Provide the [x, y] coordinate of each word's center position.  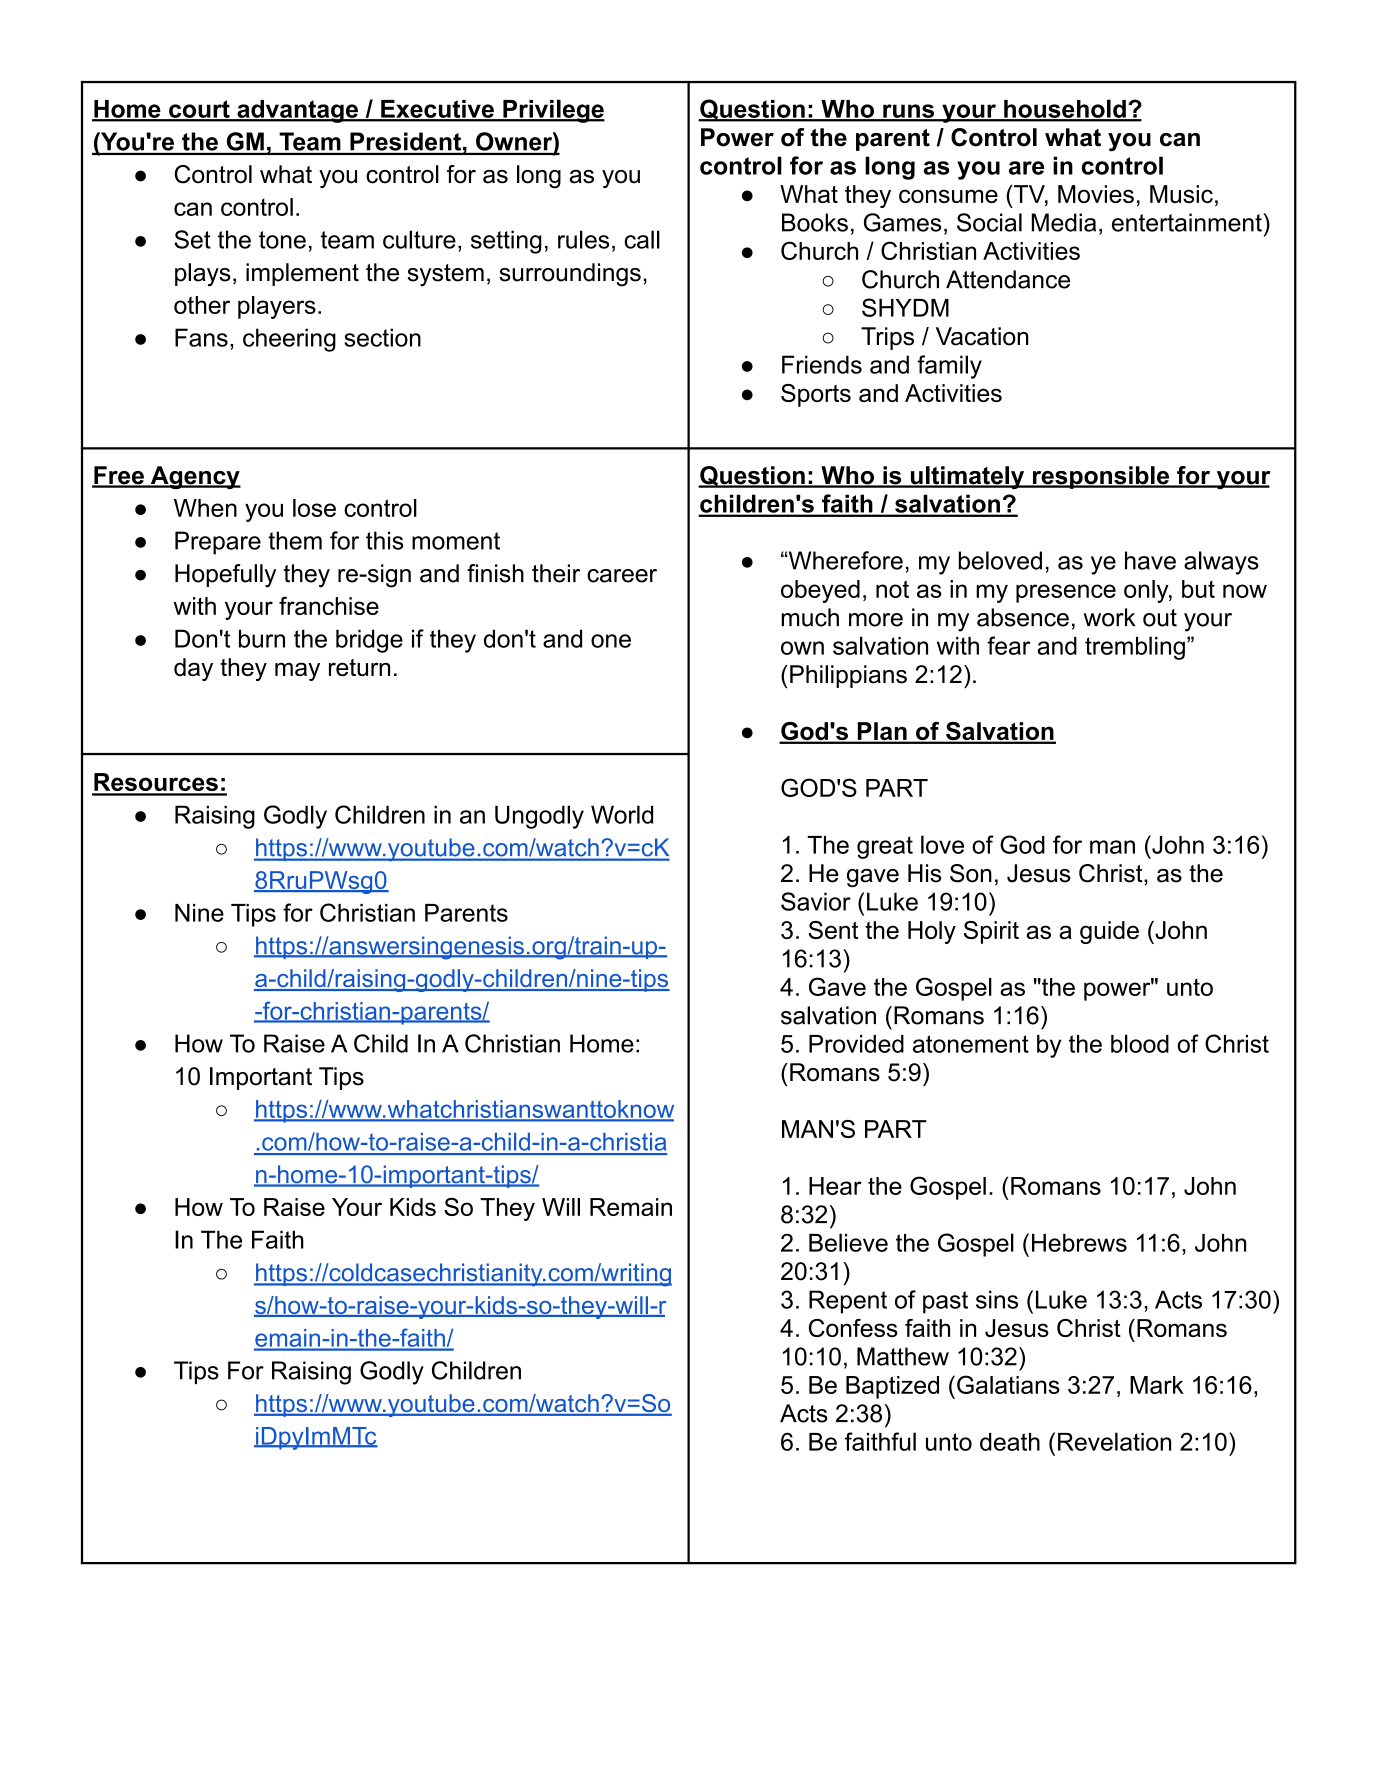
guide [1109, 932]
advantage [297, 111]
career [622, 576]
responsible [1101, 477]
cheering [289, 340]
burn [262, 638]
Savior [816, 901]
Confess [853, 1328]
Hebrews [1079, 1243]
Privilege [553, 111]
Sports [816, 395]
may [297, 671]
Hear [835, 1186]
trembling [1135, 648]
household [1065, 110]
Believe [848, 1242]
